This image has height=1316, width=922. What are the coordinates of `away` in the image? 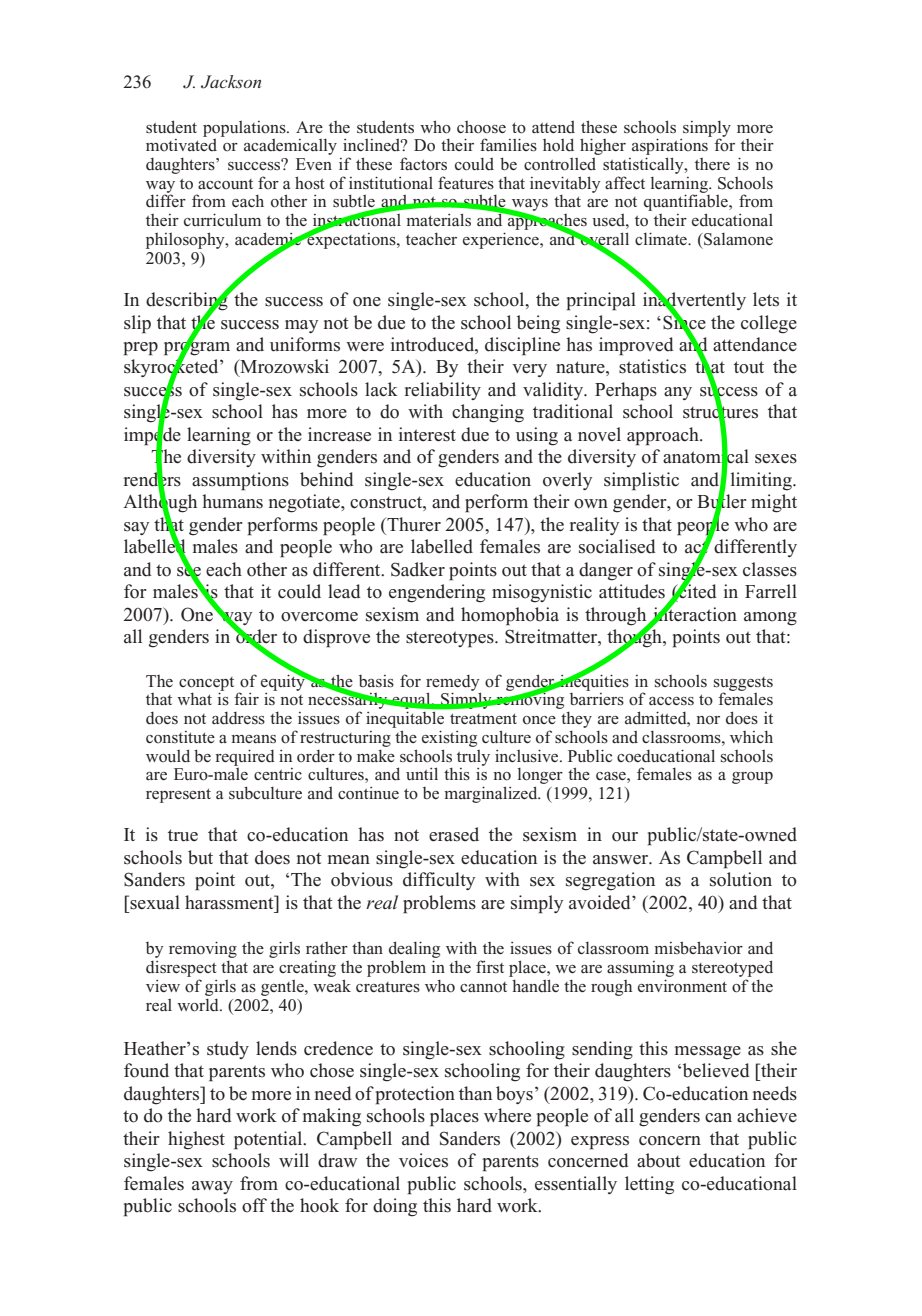 It's located at (212, 1187).
